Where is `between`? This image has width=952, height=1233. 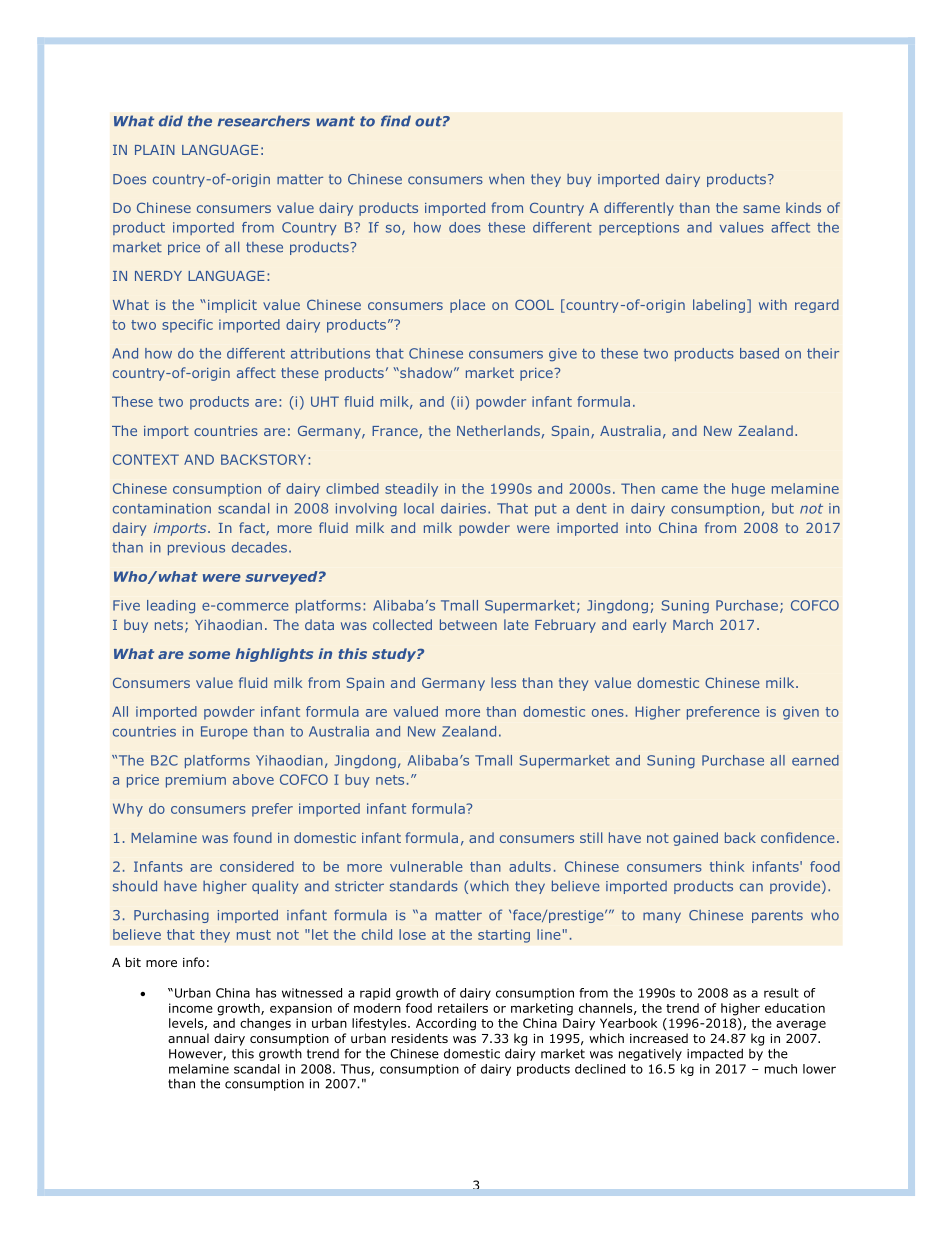
between is located at coordinates (468, 624).
